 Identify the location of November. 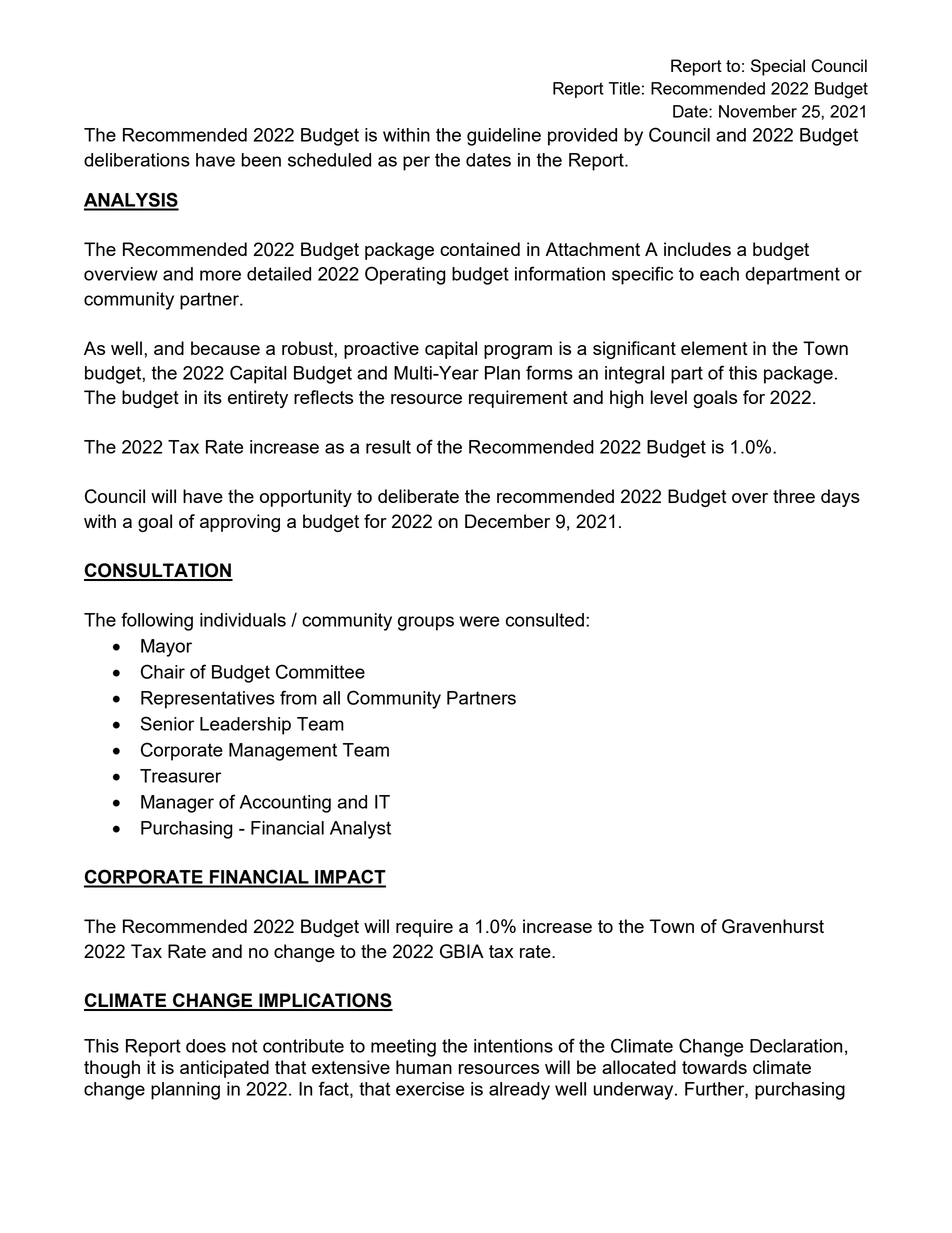
(758, 111).
